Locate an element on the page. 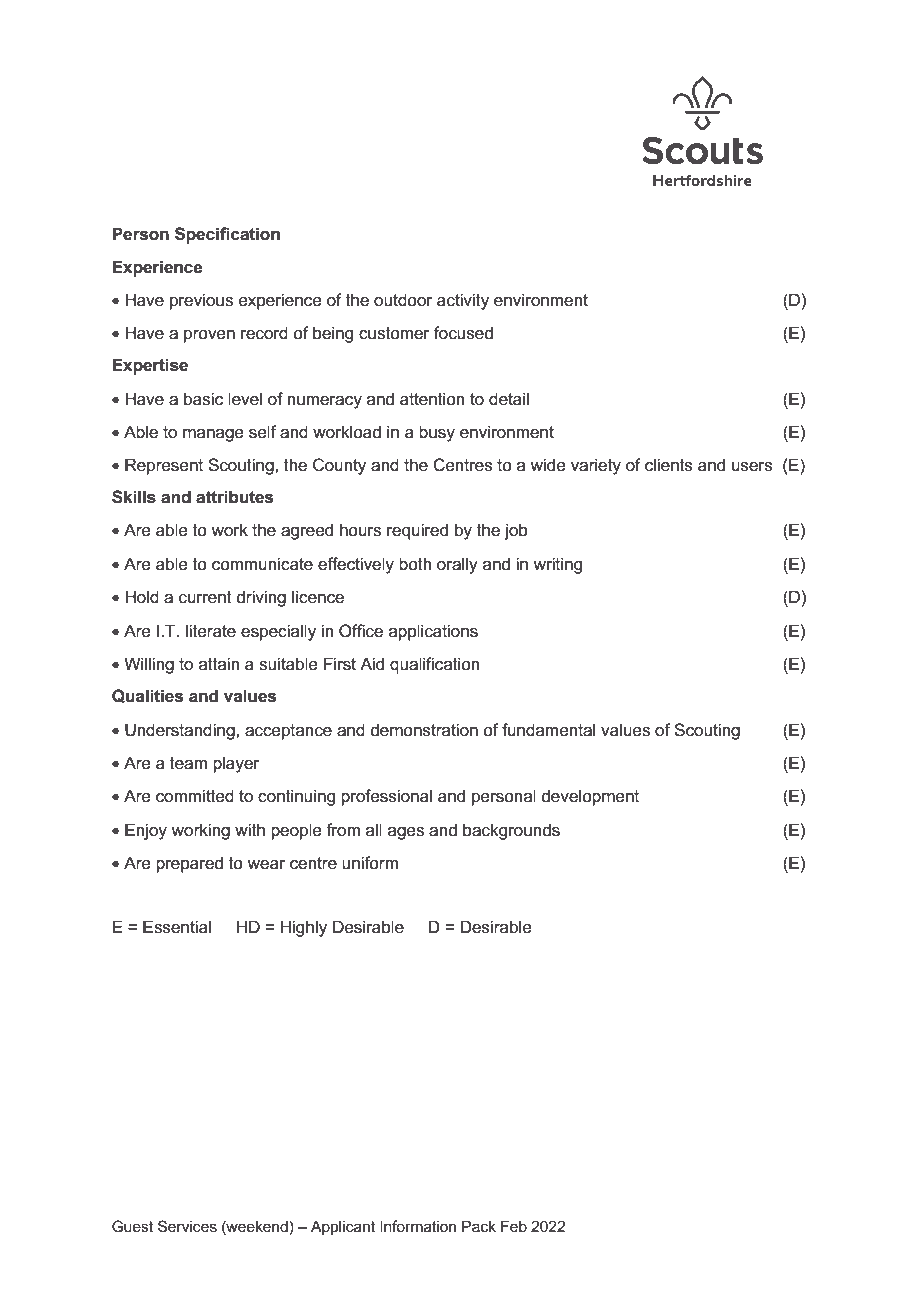 This document has width=924, height=1308. development is located at coordinates (590, 797).
